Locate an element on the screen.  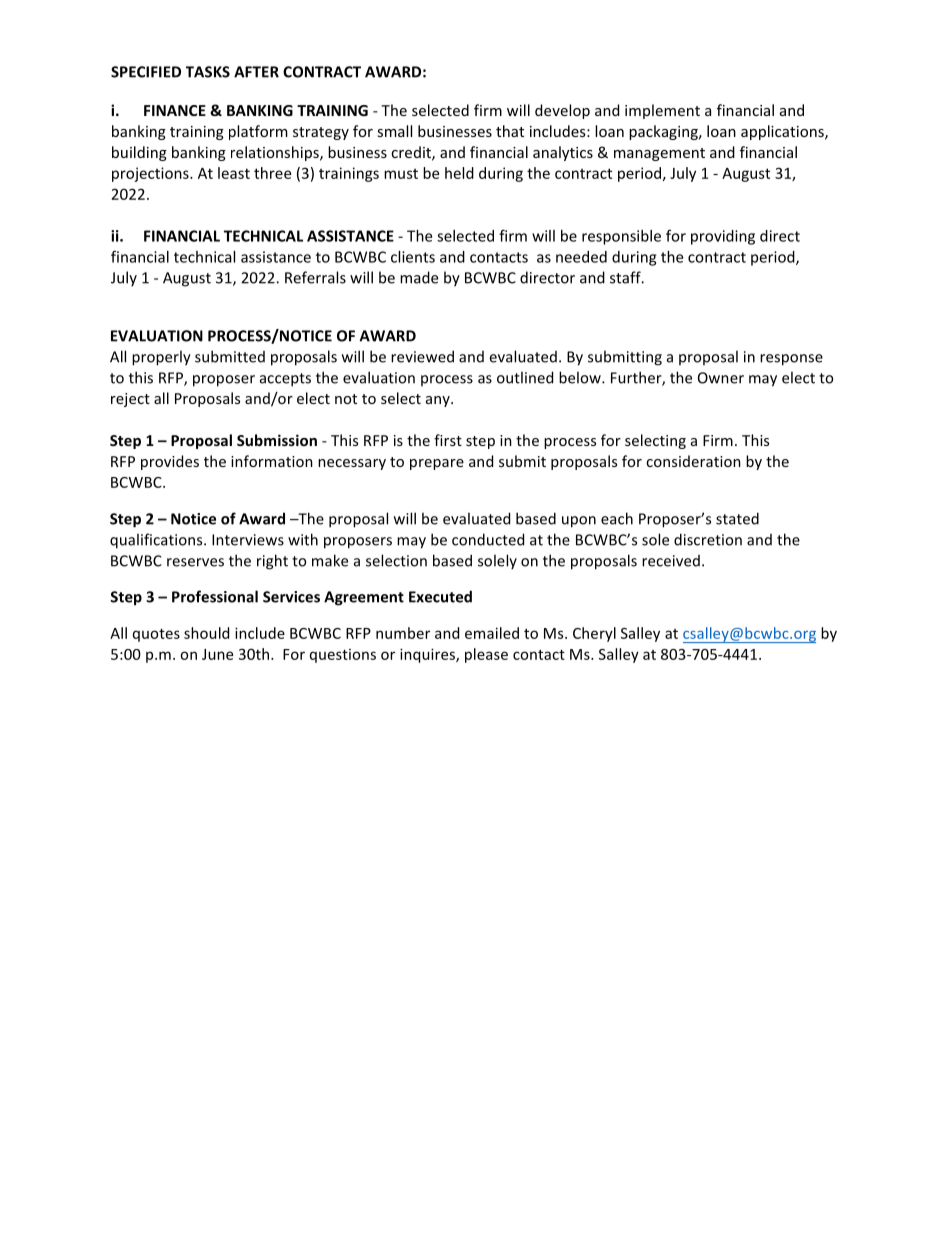
Referrals is located at coordinates (315, 277).
